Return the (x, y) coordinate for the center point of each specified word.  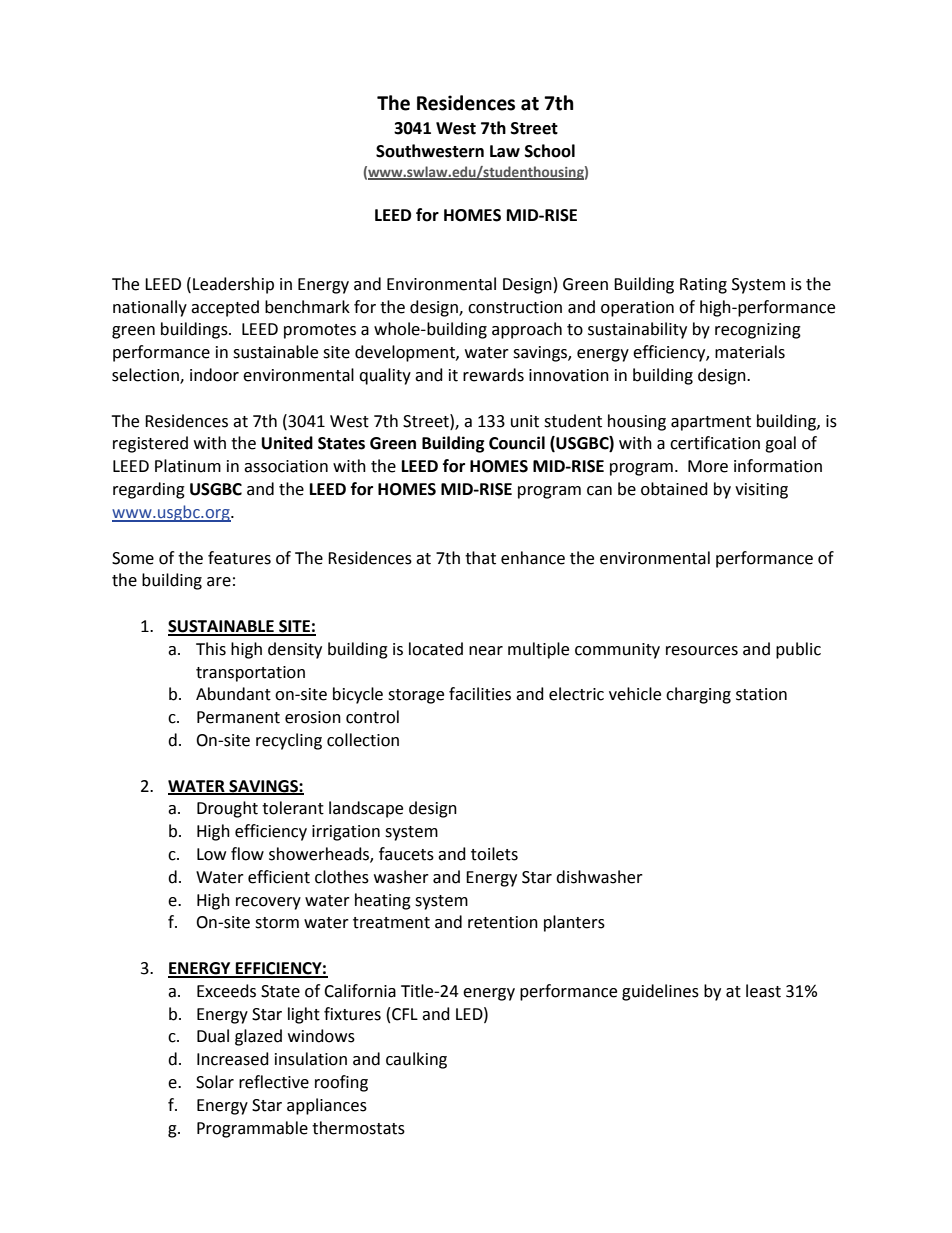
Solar (215, 1082)
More (708, 466)
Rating (703, 286)
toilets (494, 854)
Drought (227, 809)
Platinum (188, 466)
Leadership (233, 285)
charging (698, 695)
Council (517, 443)
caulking (416, 1060)
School (550, 151)
